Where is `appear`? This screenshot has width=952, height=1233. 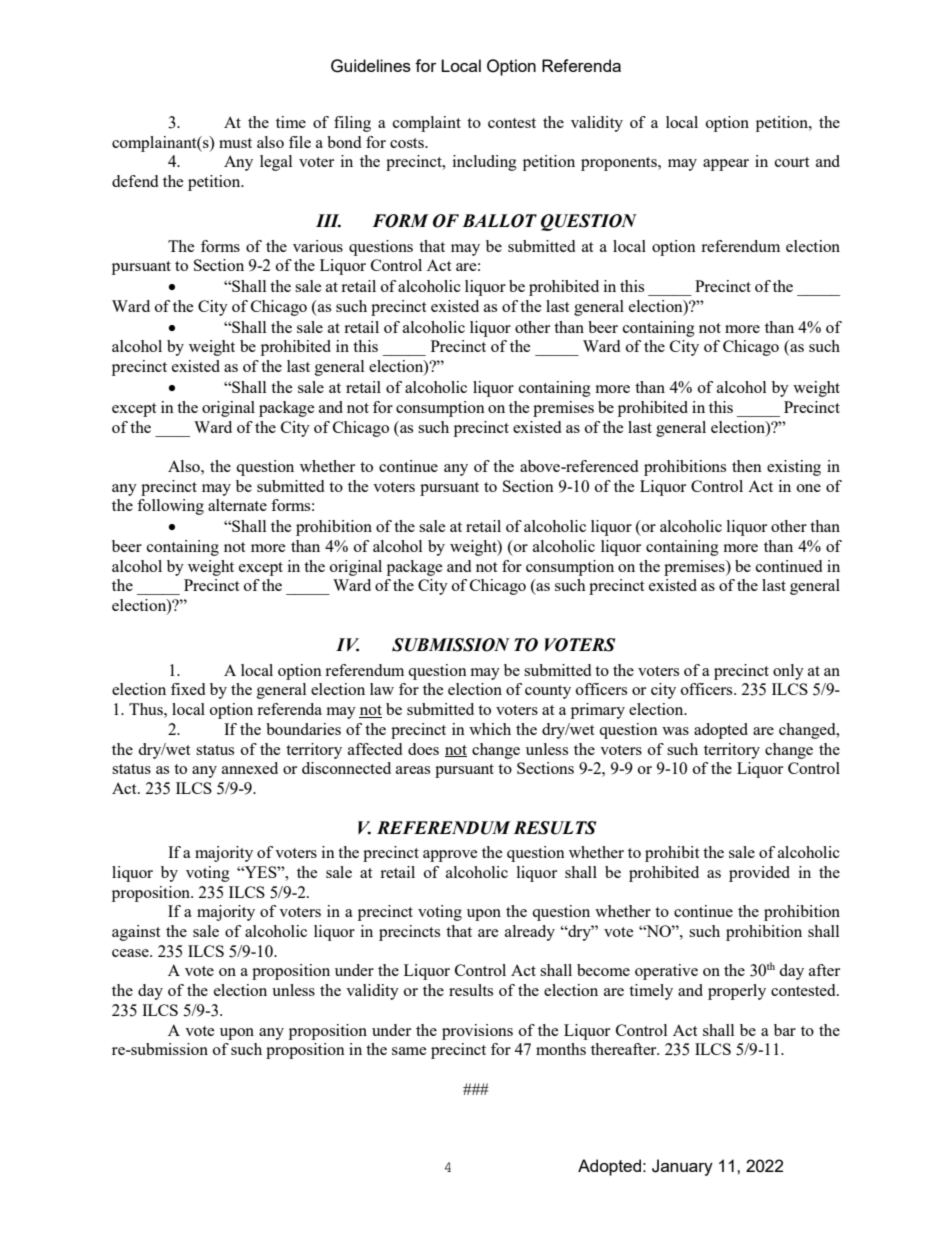 appear is located at coordinates (726, 165).
